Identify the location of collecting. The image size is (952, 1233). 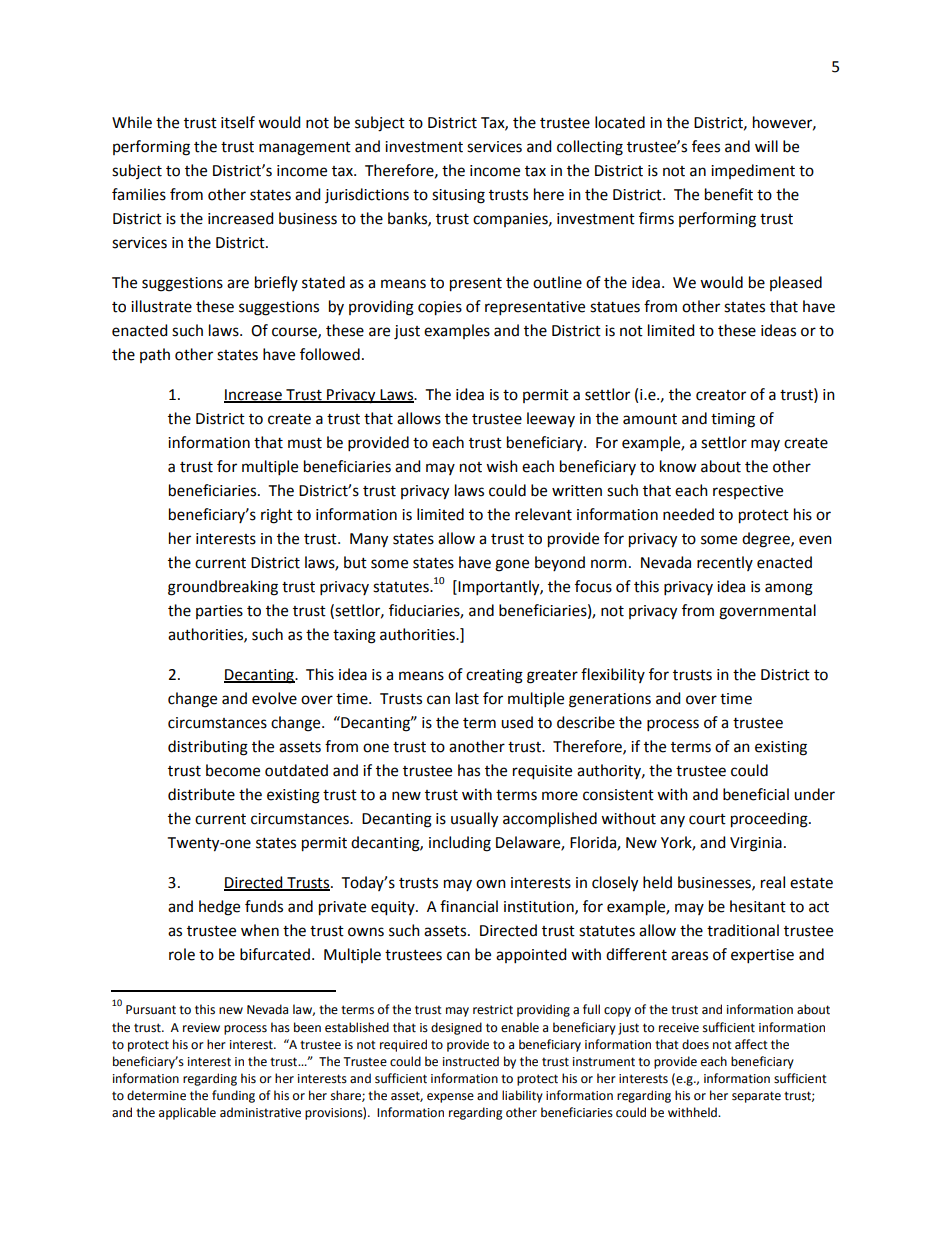
(590, 148).
